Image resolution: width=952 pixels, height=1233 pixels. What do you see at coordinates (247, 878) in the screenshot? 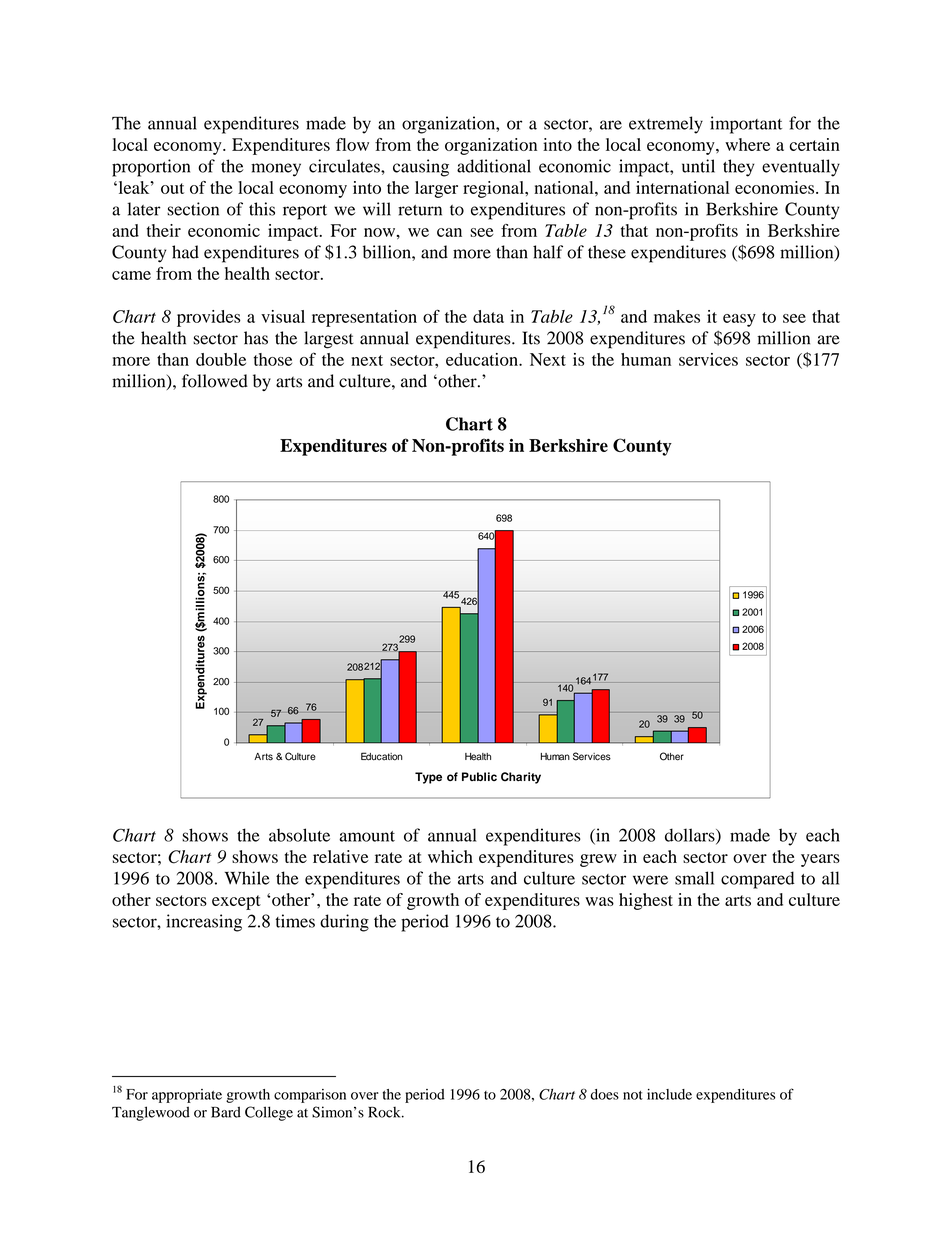
I see `While` at bounding box center [247, 878].
